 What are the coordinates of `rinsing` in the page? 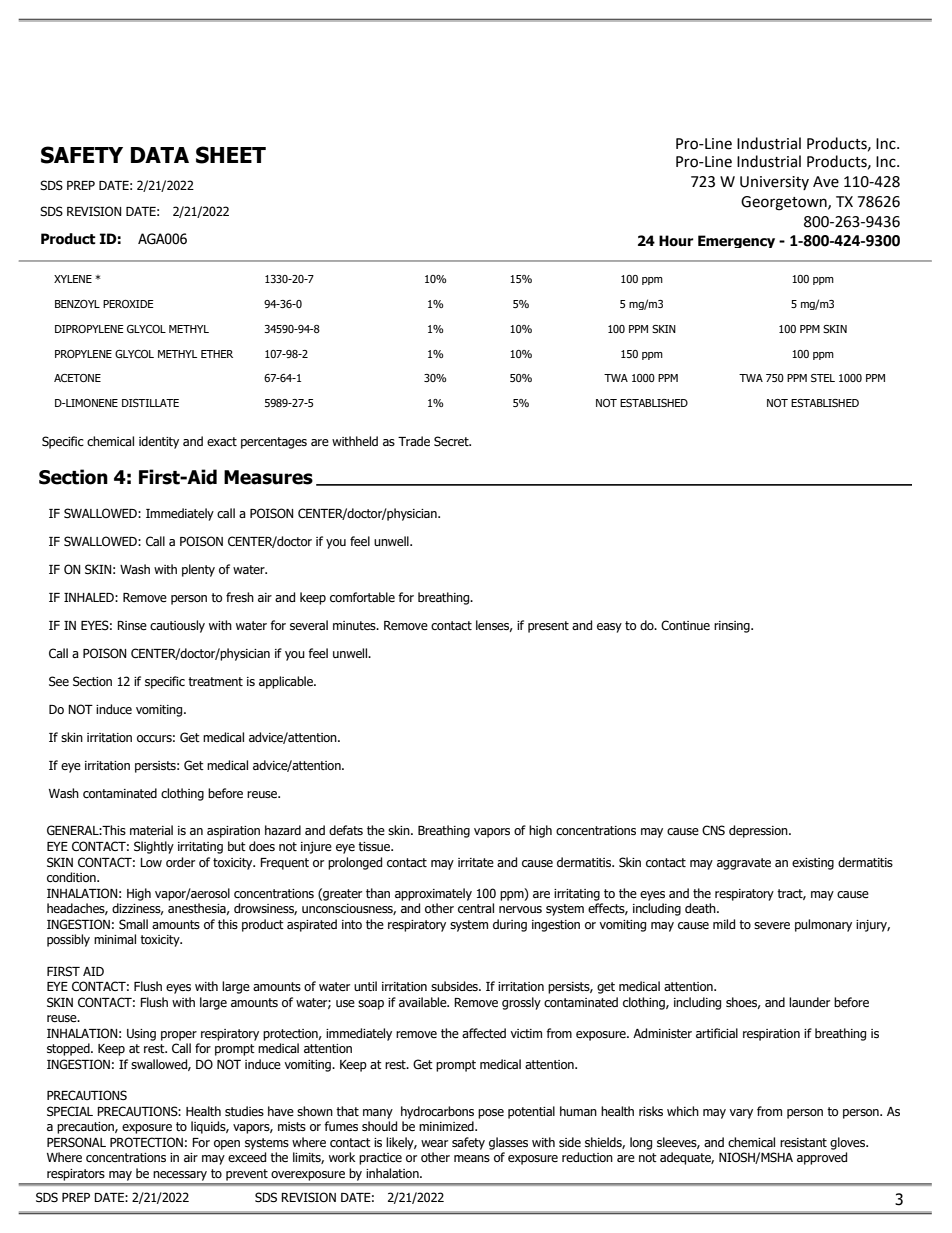 It's located at (733, 627).
